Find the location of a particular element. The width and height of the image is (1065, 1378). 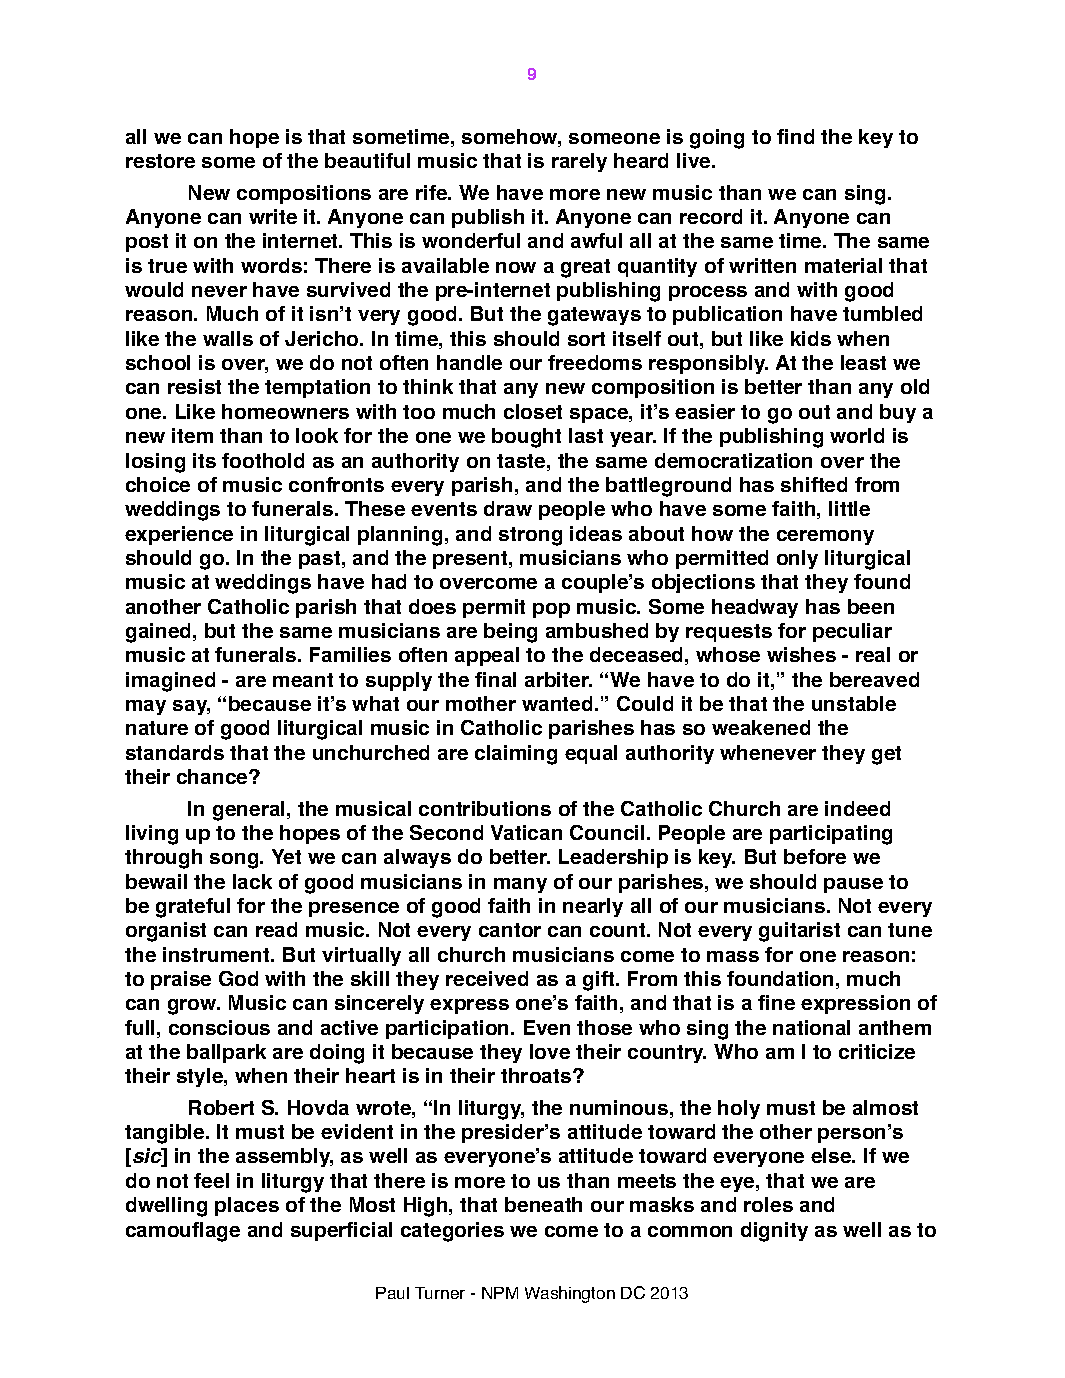

write is located at coordinates (273, 216).
